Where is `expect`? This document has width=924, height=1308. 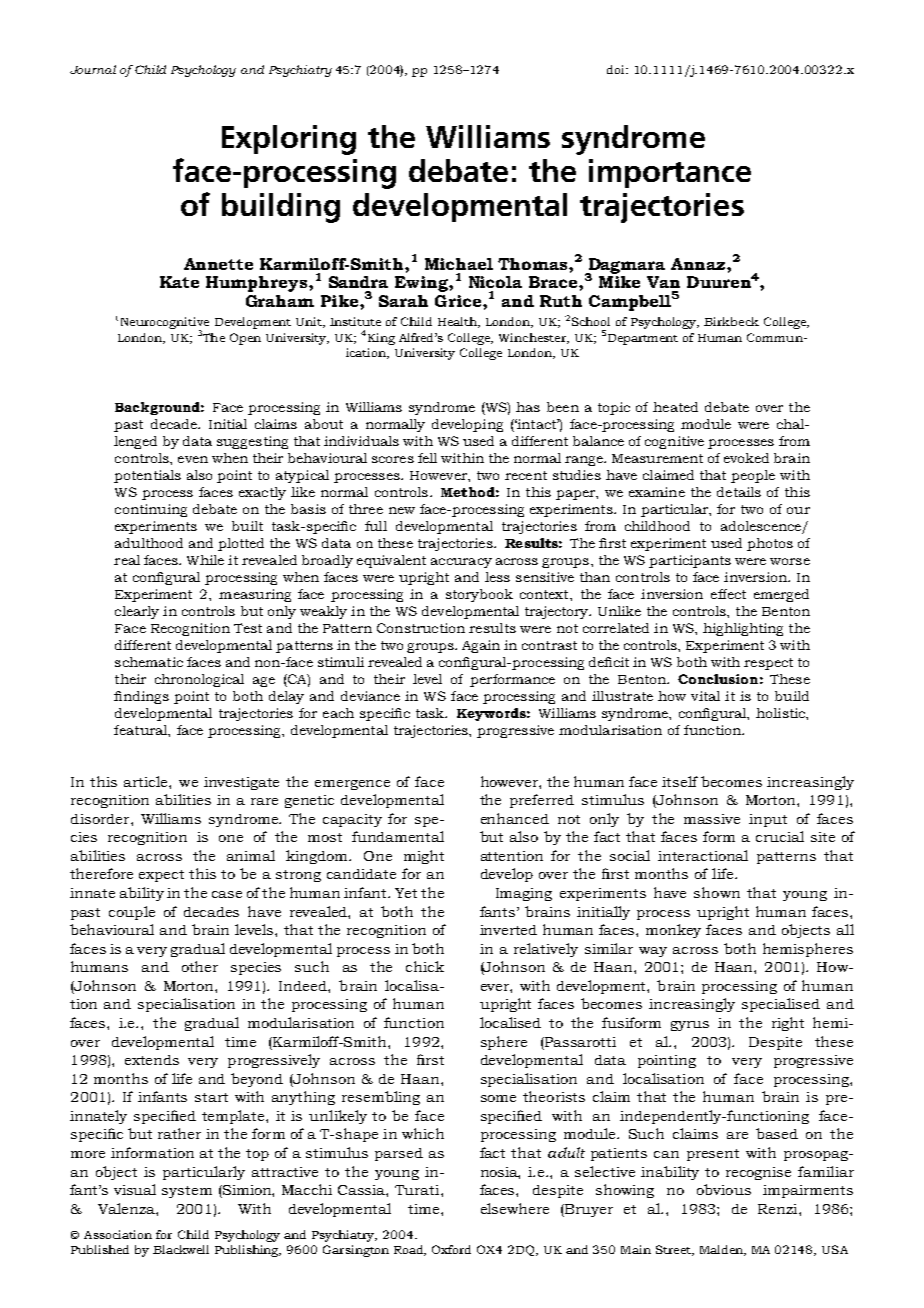 expect is located at coordinates (161, 876).
